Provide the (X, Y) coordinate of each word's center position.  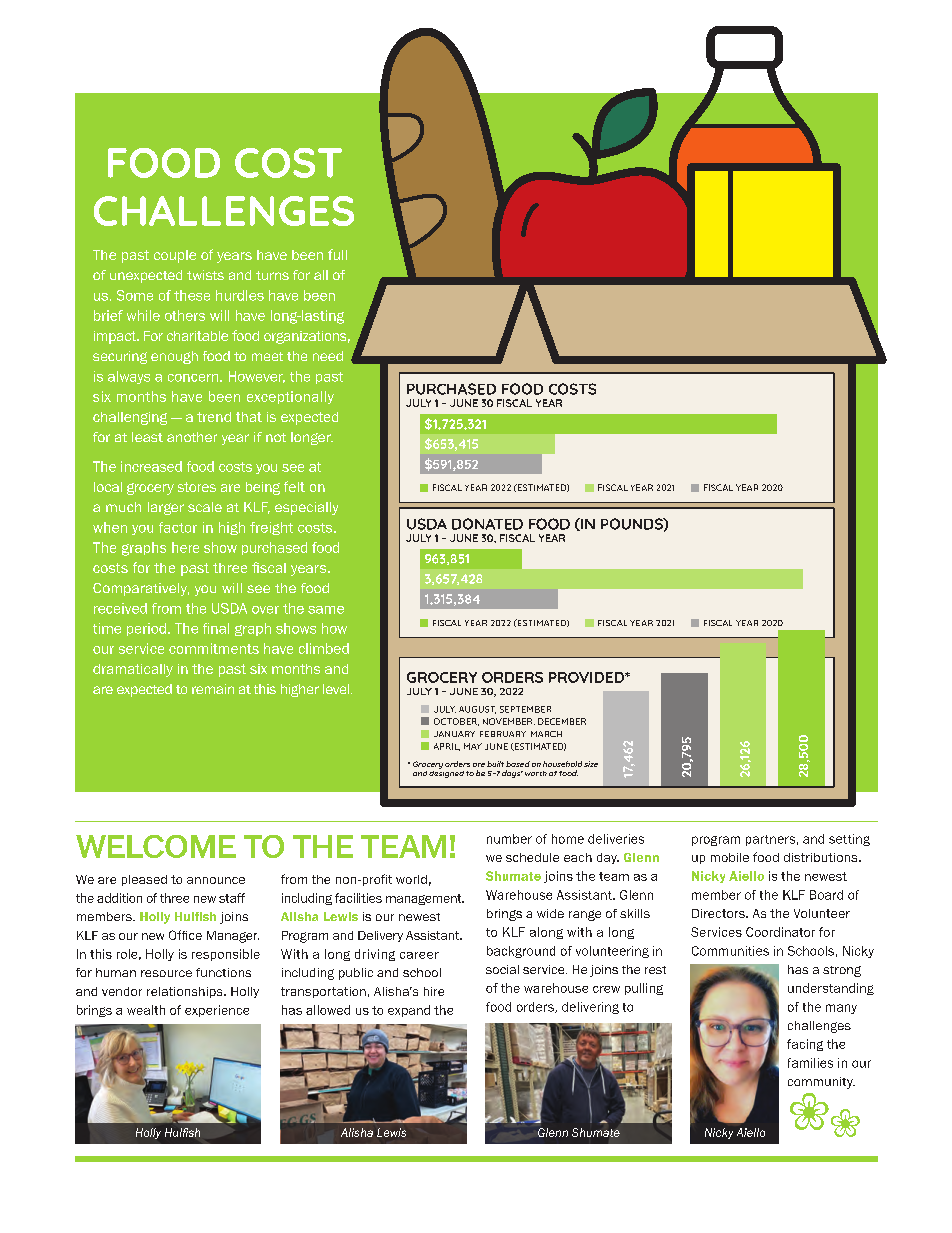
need (328, 356)
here (185, 547)
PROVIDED (587, 677)
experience (217, 1011)
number (509, 839)
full (337, 254)
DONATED (487, 524)
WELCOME (156, 846)
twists (205, 275)
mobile (730, 857)
